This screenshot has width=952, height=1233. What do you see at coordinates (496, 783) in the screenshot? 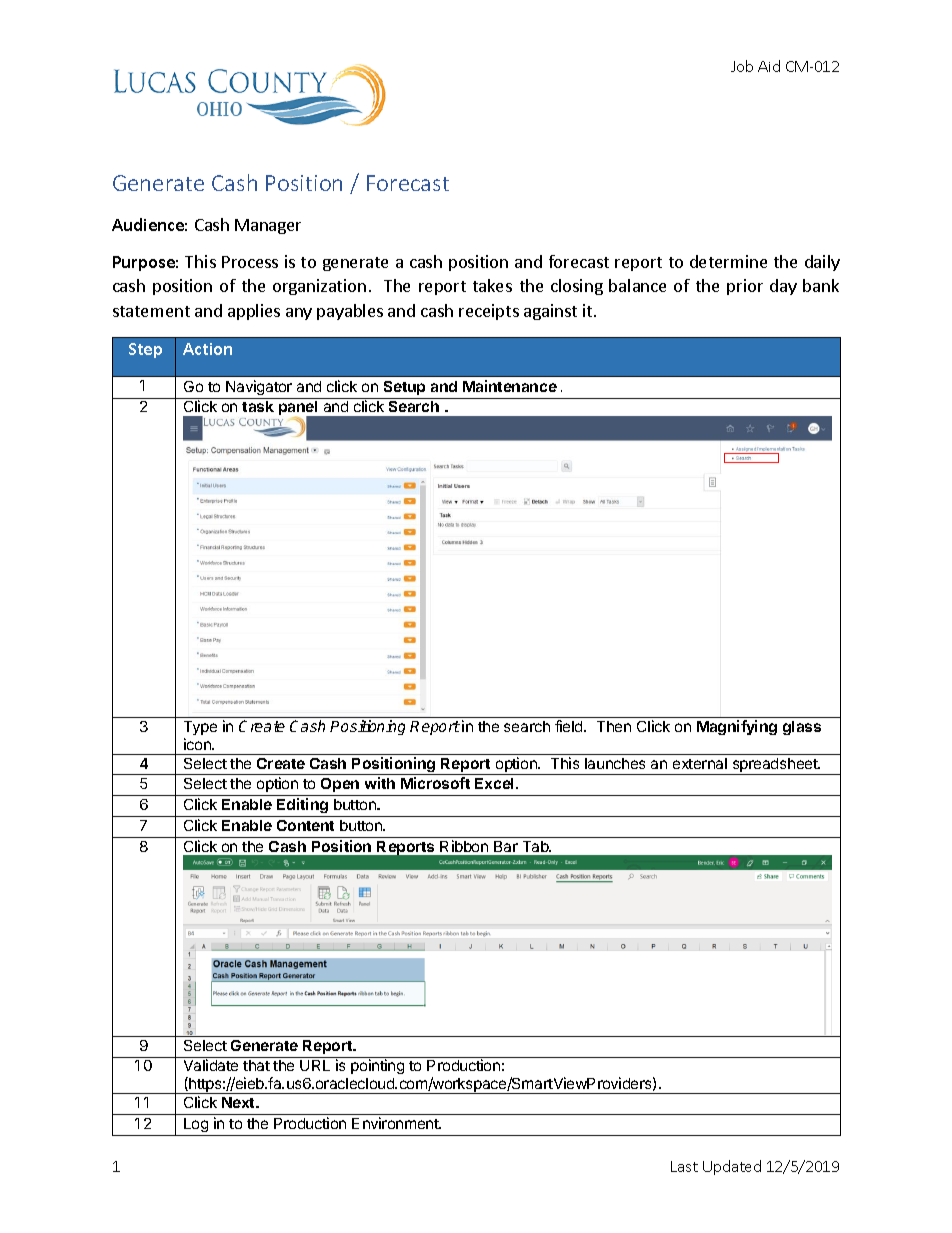
I see `Excel` at bounding box center [496, 783].
